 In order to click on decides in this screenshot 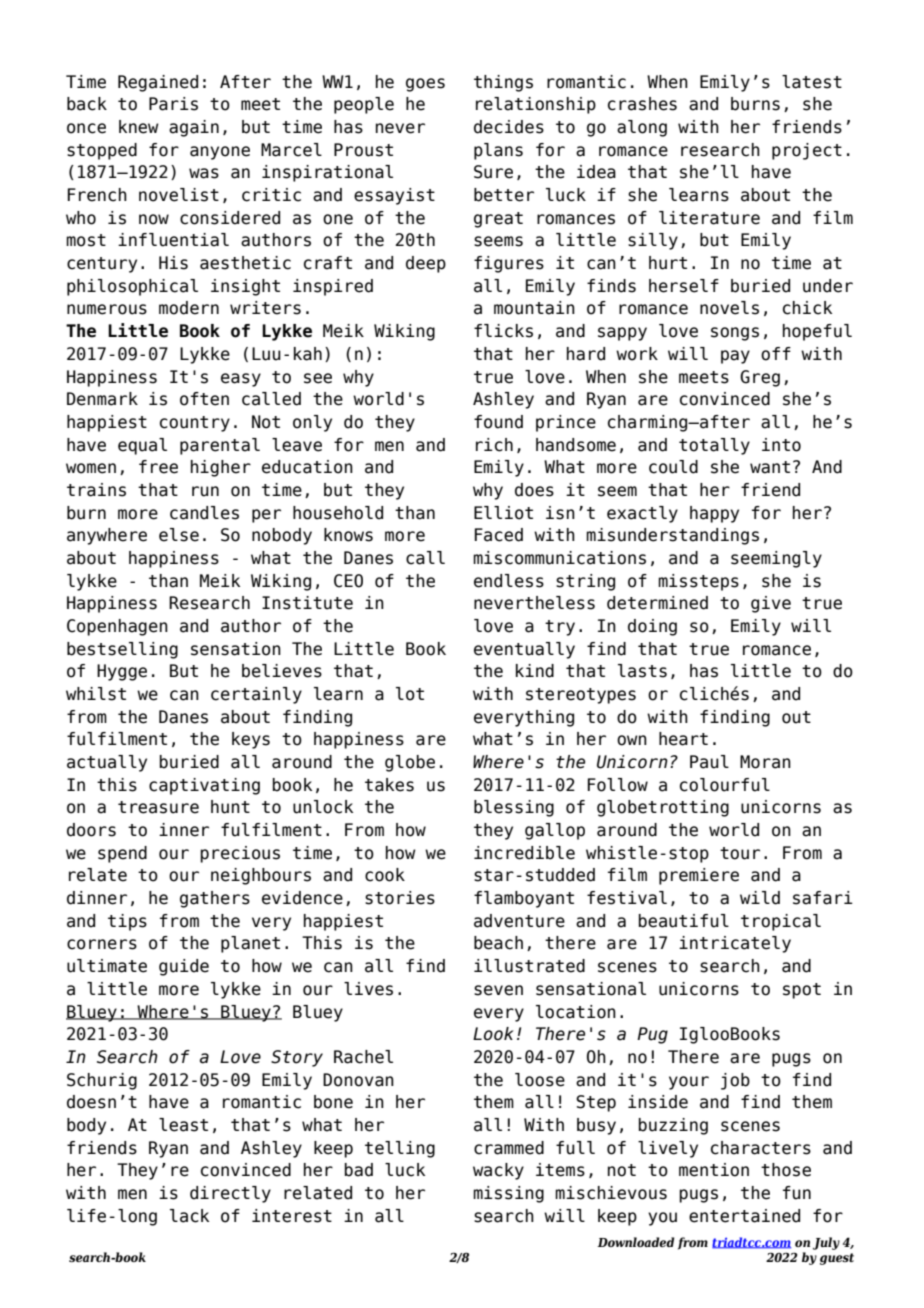, I will do `click(509, 127)`.
